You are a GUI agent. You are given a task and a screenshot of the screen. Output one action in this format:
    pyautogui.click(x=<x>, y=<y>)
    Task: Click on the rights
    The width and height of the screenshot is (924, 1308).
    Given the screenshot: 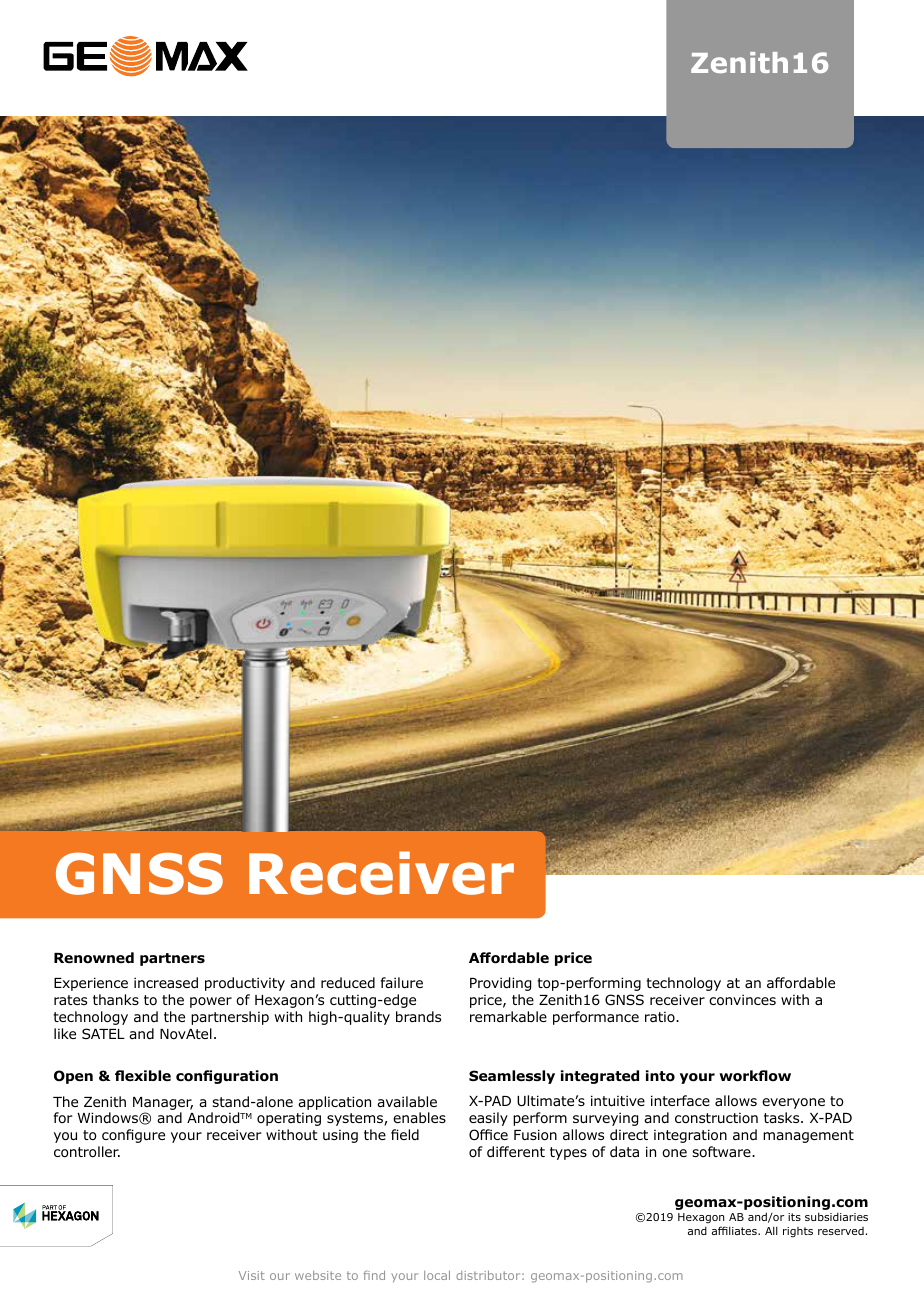 What is the action you would take?
    pyautogui.click(x=798, y=1232)
